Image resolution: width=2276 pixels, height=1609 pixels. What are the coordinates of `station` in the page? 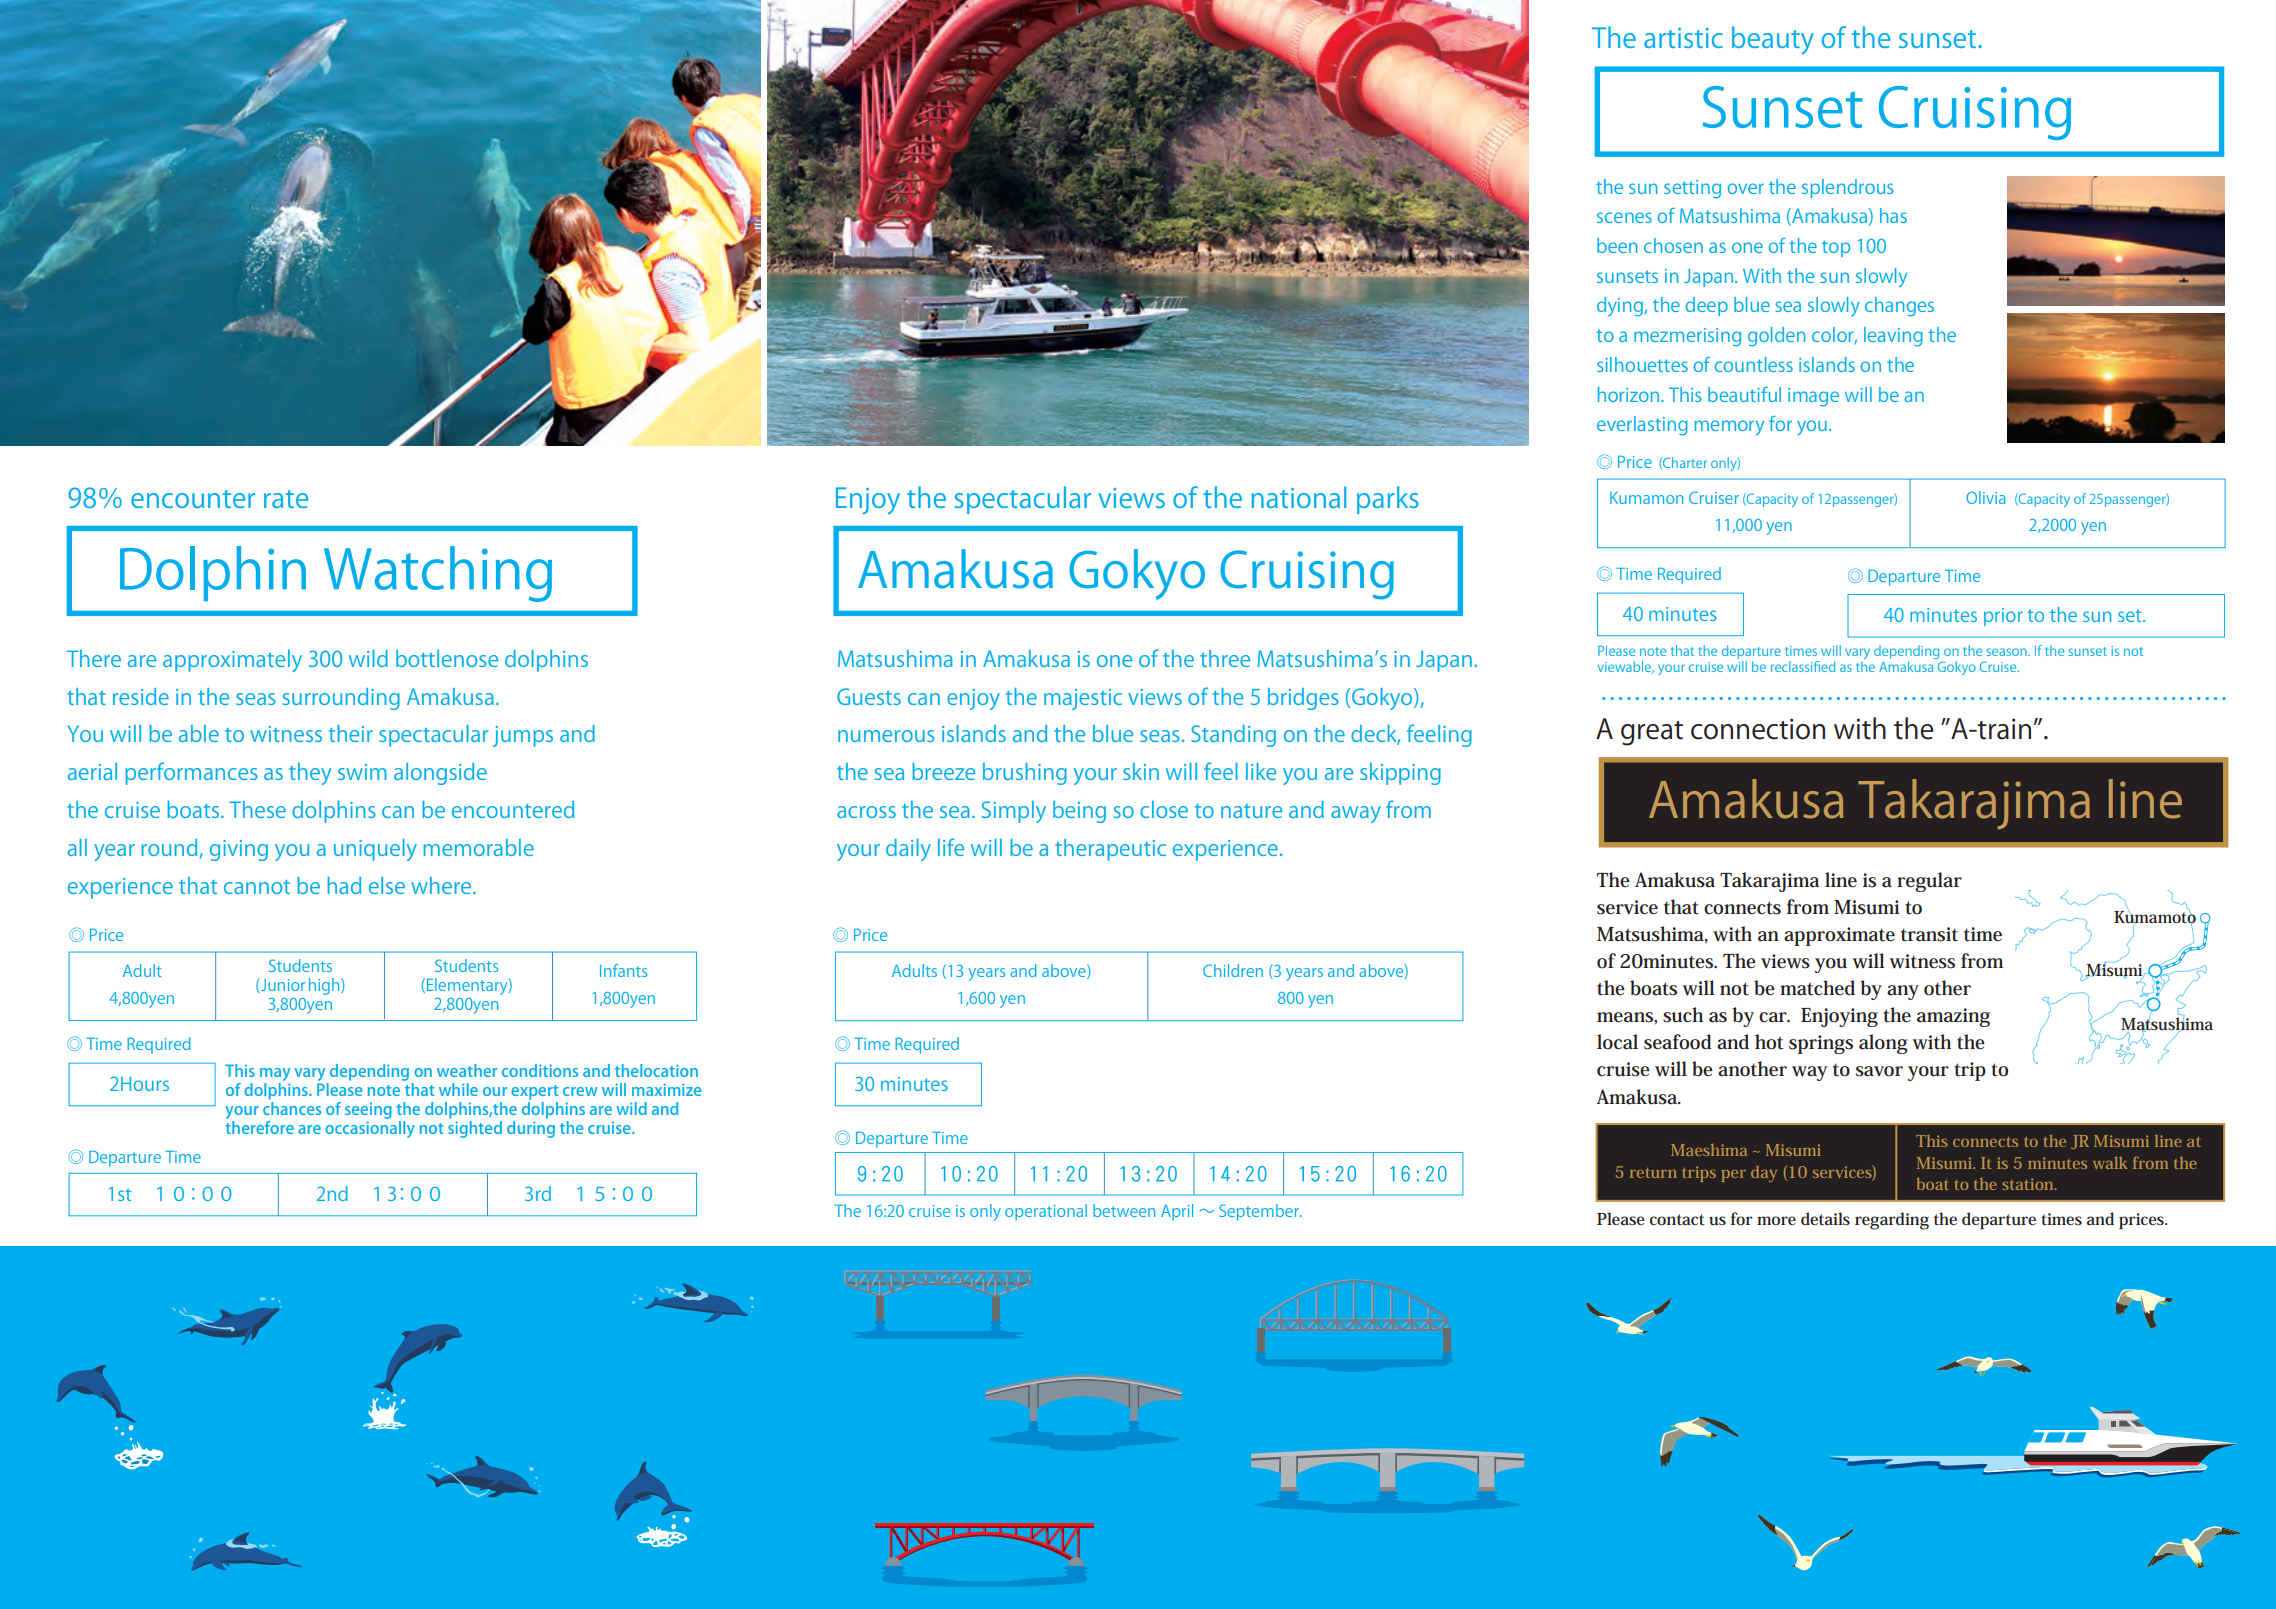 It's located at (2029, 1184).
